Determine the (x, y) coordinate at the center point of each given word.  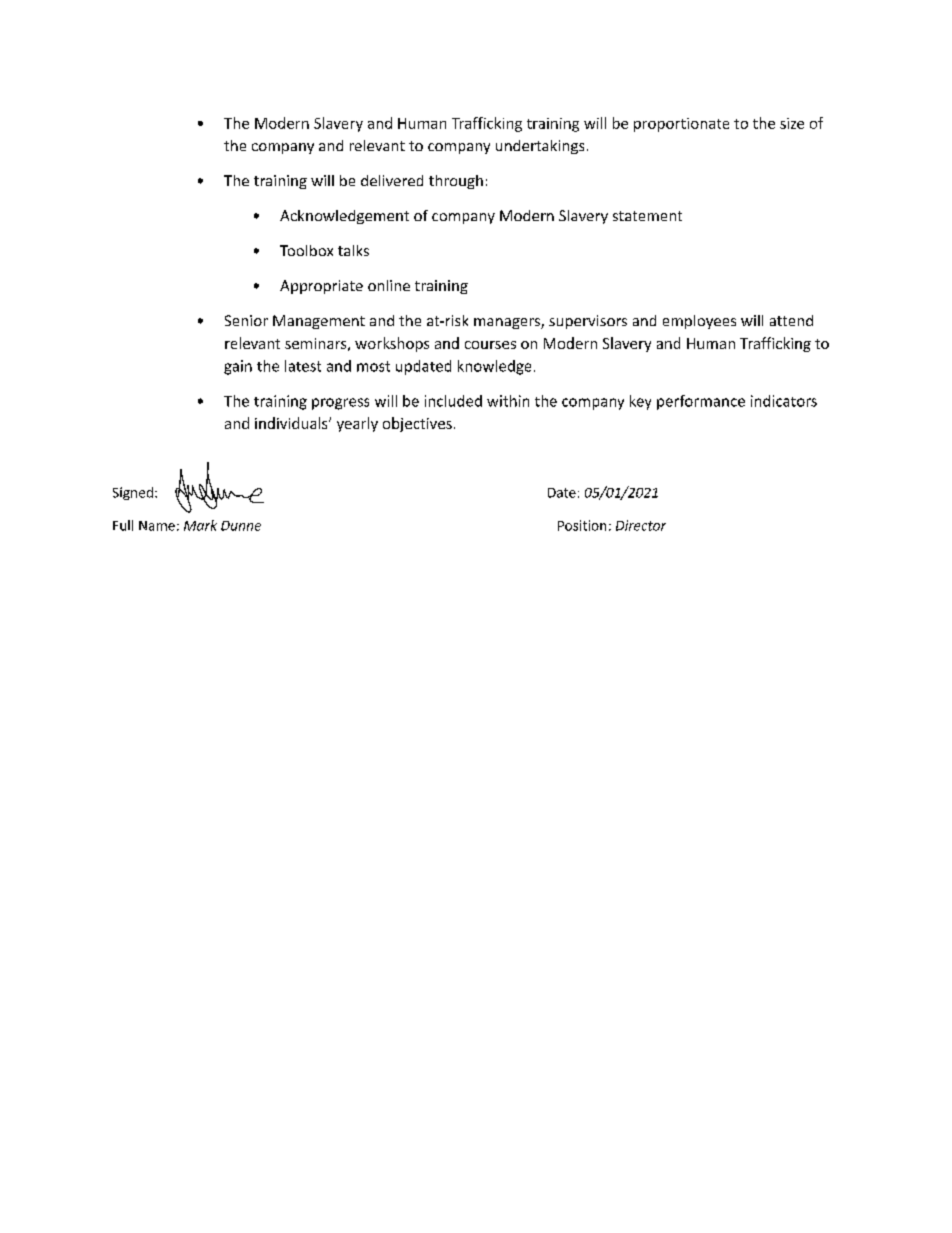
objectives (417, 424)
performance (701, 402)
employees (699, 322)
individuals (292, 423)
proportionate (681, 125)
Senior (246, 320)
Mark (200, 525)
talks (353, 250)
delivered (392, 180)
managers (508, 323)
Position (582, 525)
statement (647, 216)
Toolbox (306, 250)
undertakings (540, 147)
